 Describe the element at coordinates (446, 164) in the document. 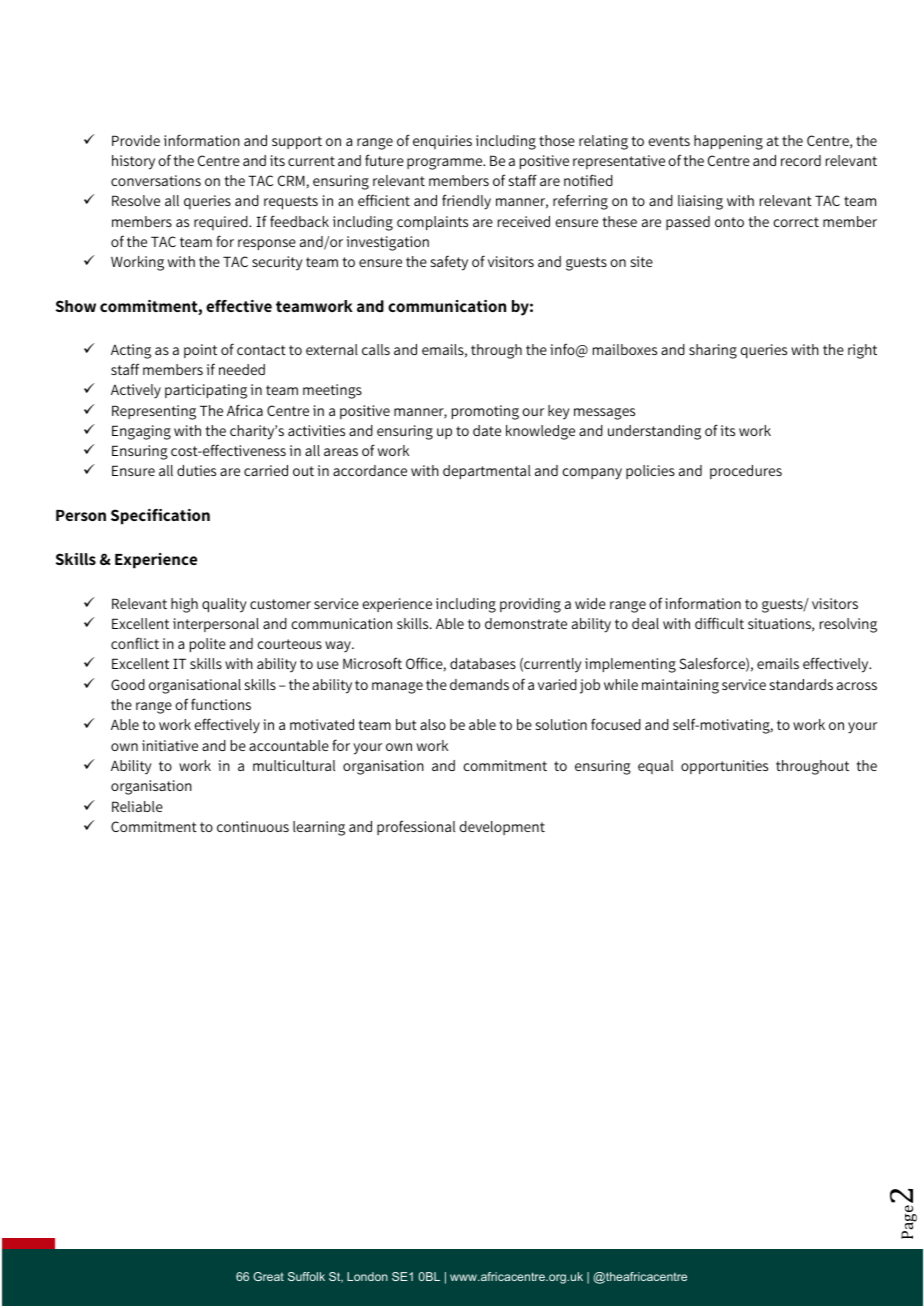

I see `programme` at that location.
